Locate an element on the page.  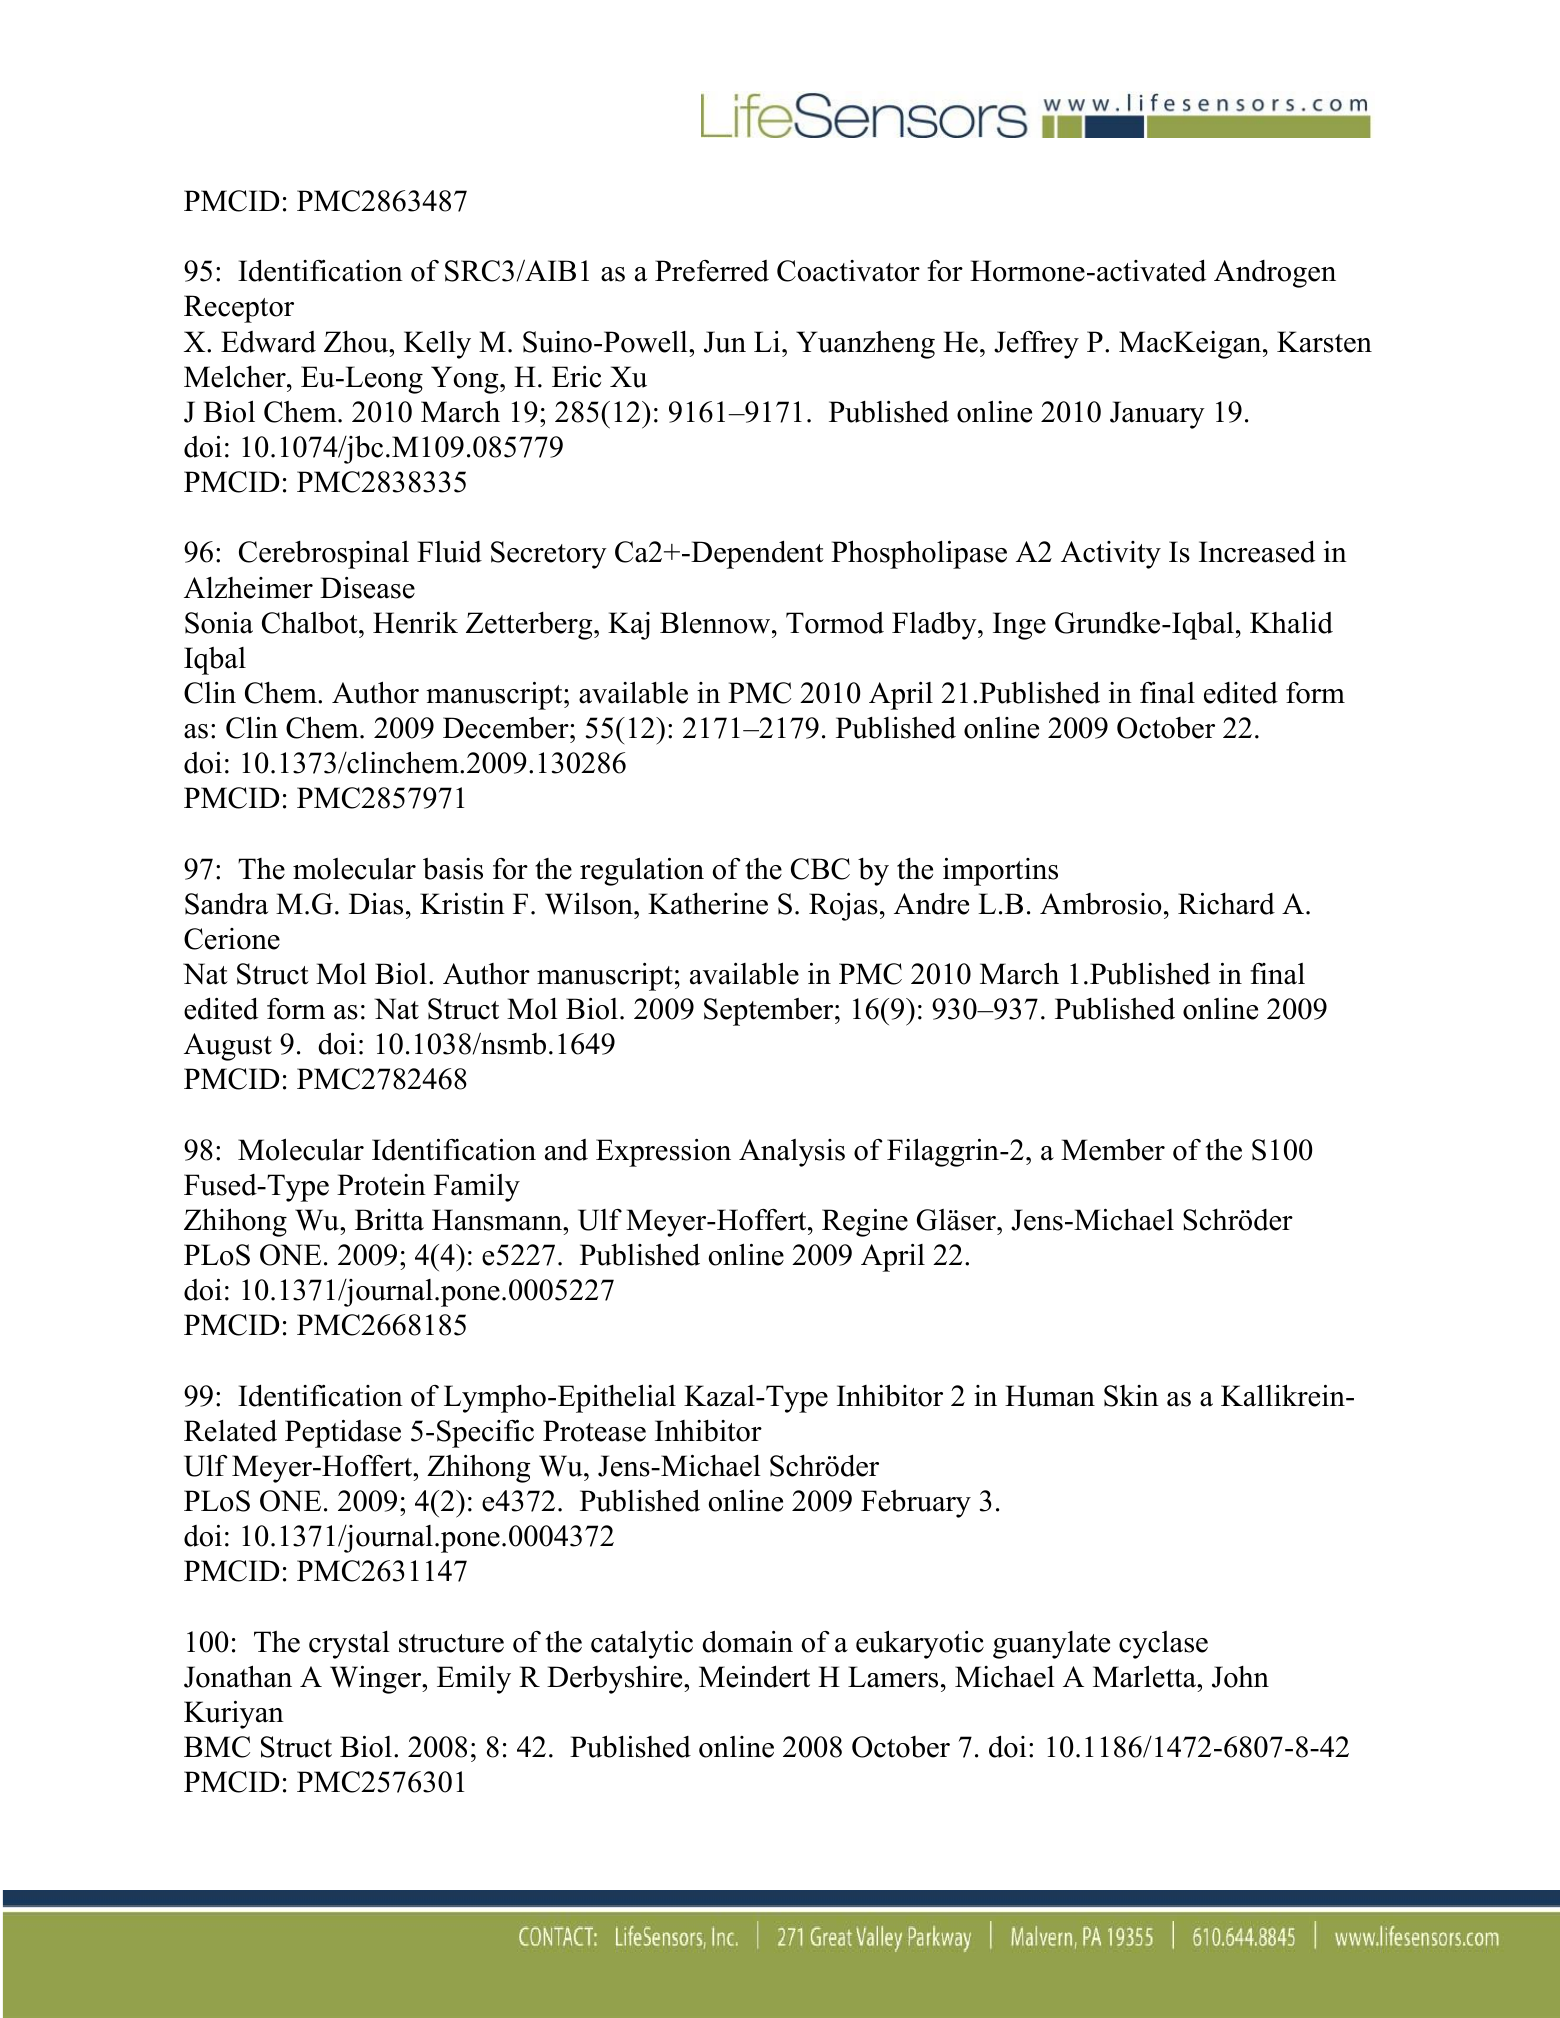
Jonathan is located at coordinates (238, 1676).
